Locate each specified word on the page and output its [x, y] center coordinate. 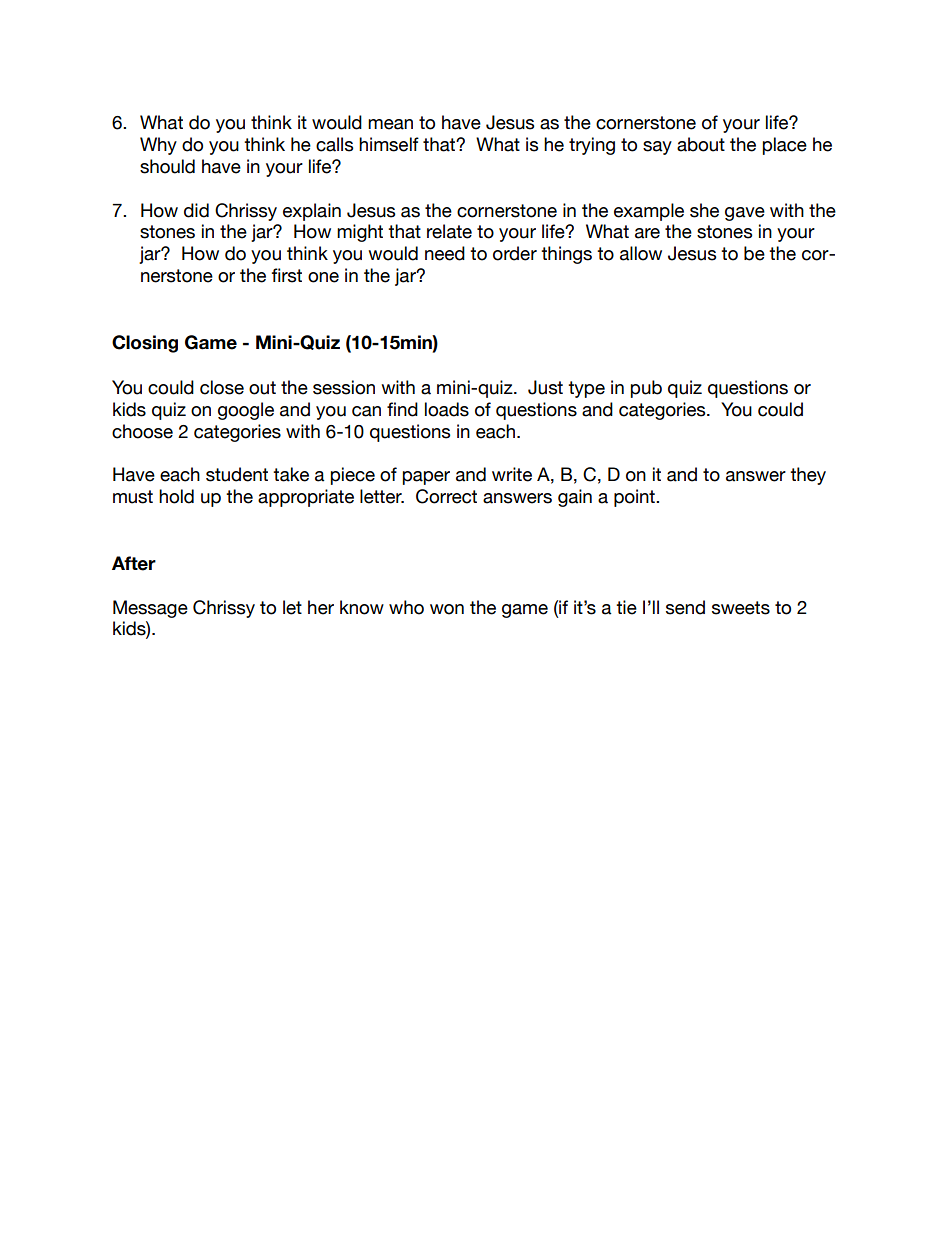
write [512, 474]
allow [641, 253]
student [237, 474]
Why [158, 146]
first [287, 275]
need [445, 253]
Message [150, 609]
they [808, 476]
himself [389, 144]
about [701, 144]
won [447, 609]
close [222, 387]
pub [646, 389]
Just [545, 387]
